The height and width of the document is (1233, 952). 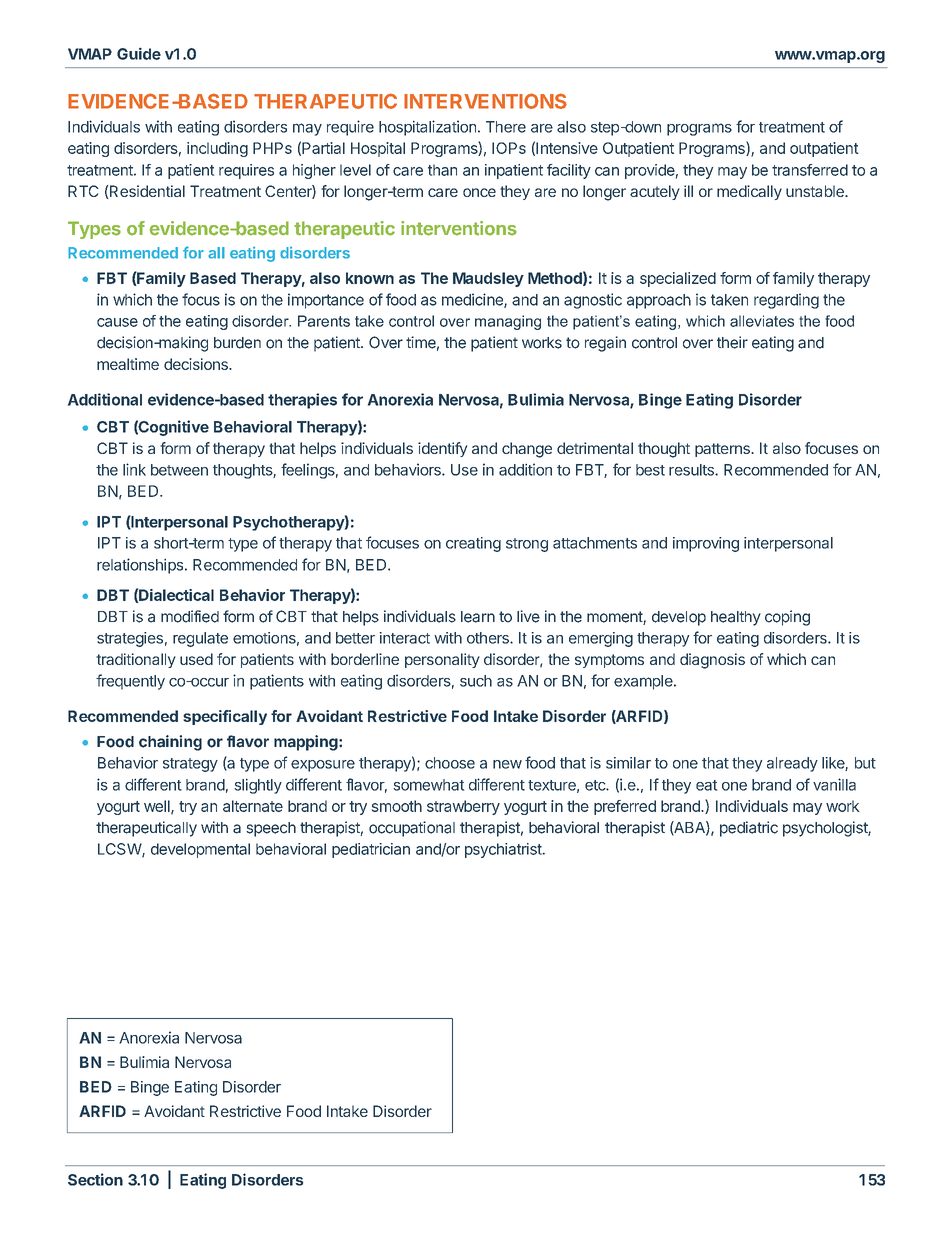 What do you see at coordinates (179, 470) in the document?
I see `between` at bounding box center [179, 470].
